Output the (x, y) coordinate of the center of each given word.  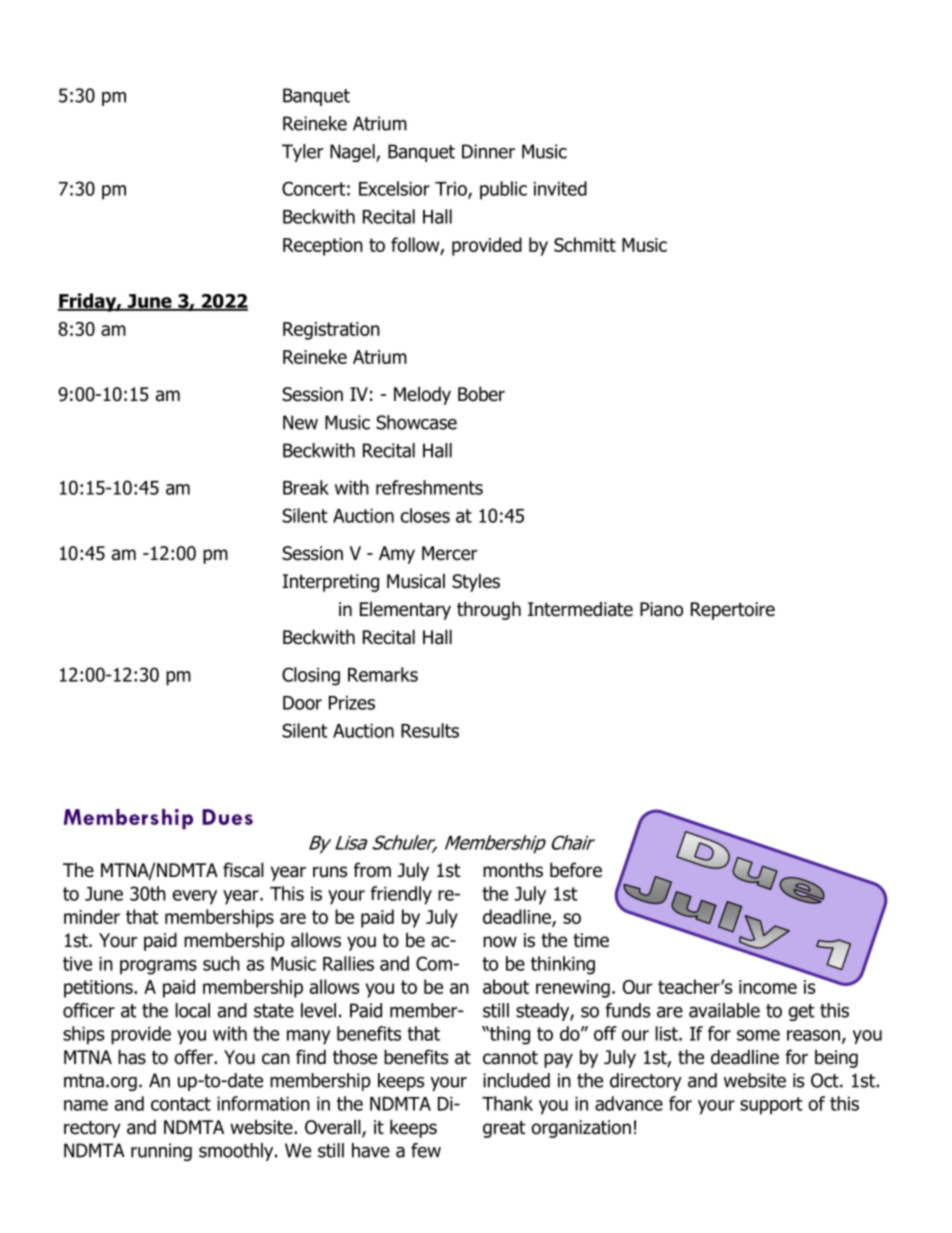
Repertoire (733, 611)
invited (560, 188)
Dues (227, 817)
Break (306, 487)
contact (181, 1104)
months (513, 870)
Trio (452, 190)
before (576, 870)
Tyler (302, 153)
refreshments (429, 487)
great (504, 1129)
